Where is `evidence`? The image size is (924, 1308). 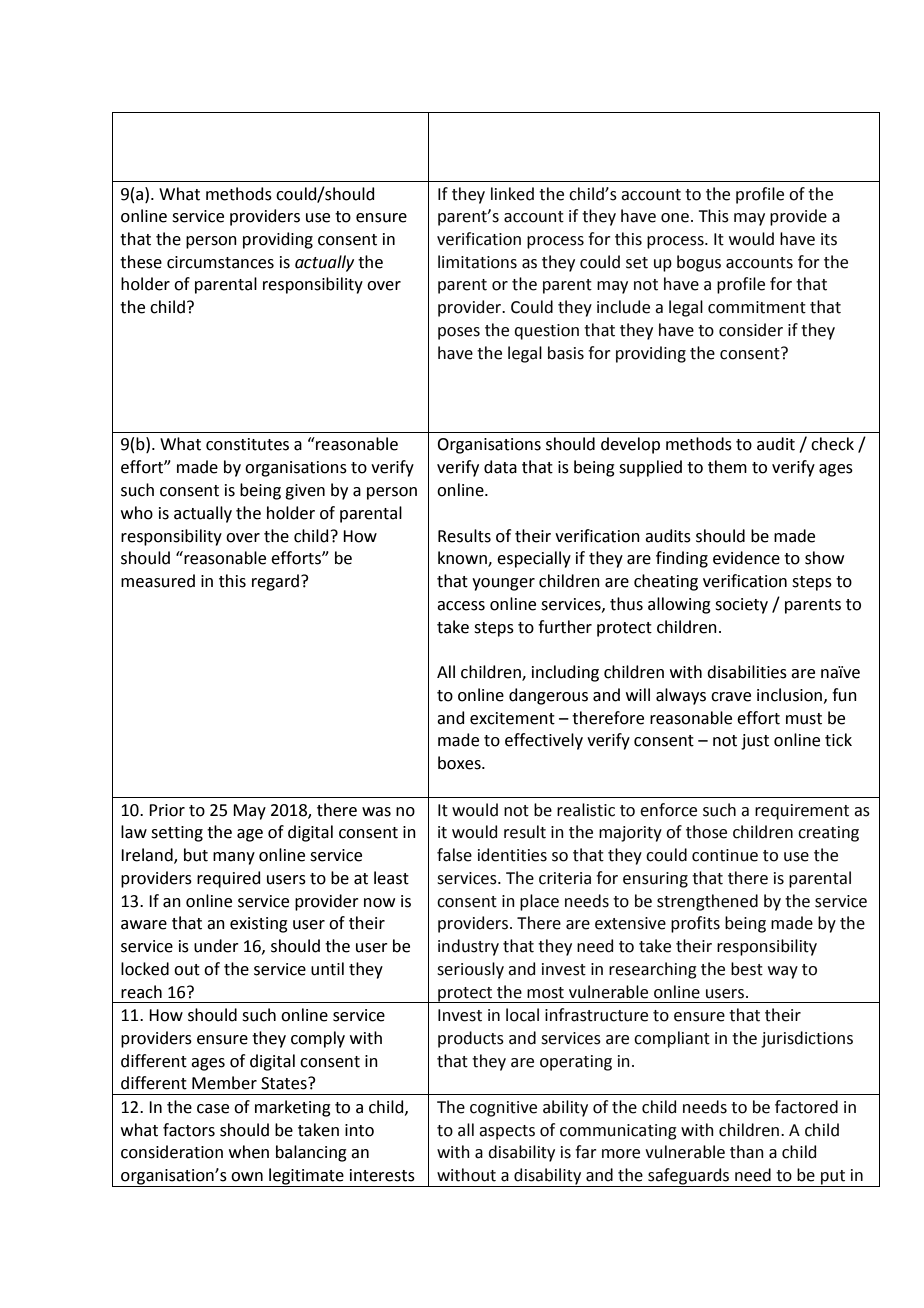 evidence is located at coordinates (746, 558).
